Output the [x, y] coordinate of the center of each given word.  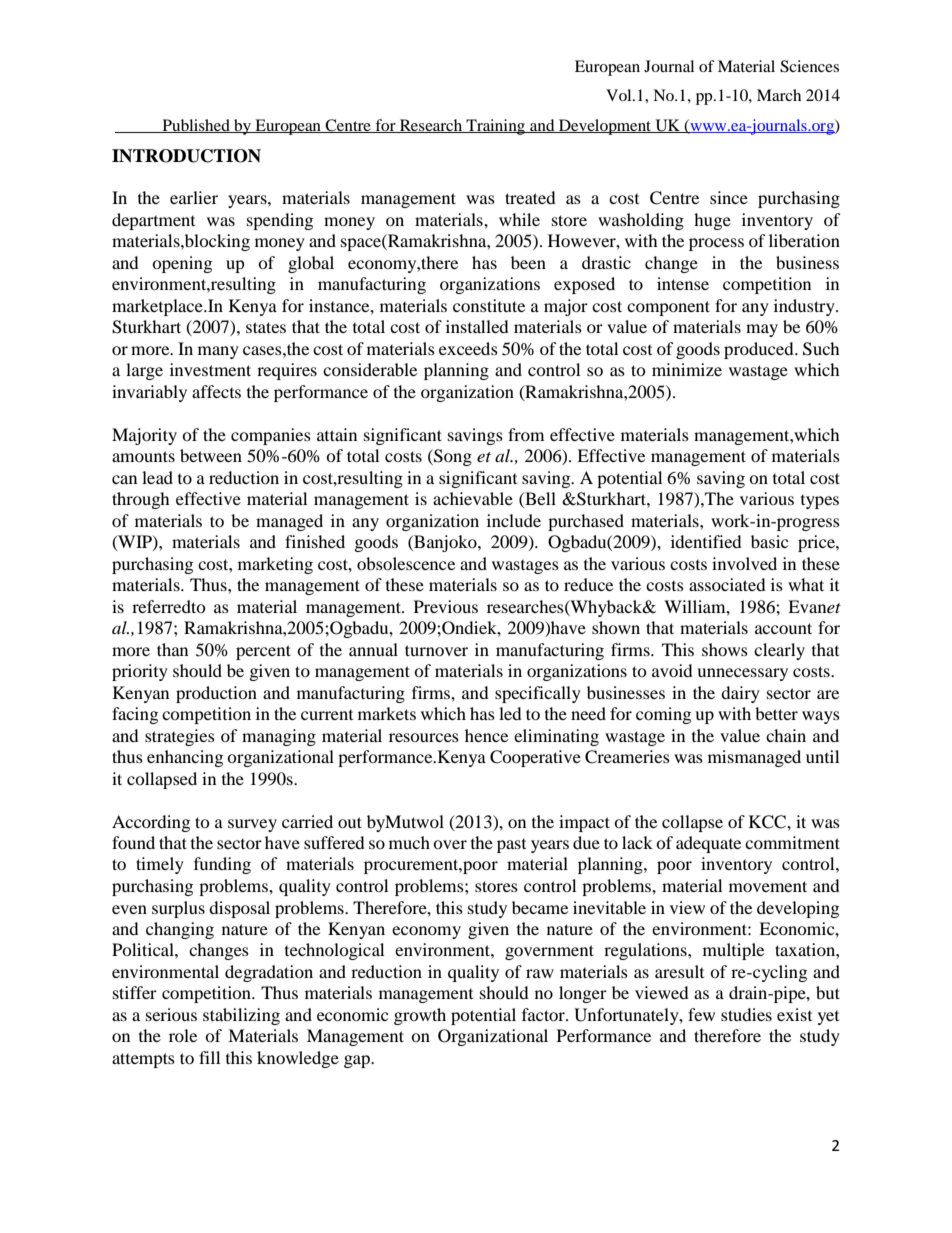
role [183, 1035]
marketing [275, 565]
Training [495, 127]
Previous [446, 606]
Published [196, 126]
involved [744, 563]
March [779, 95]
